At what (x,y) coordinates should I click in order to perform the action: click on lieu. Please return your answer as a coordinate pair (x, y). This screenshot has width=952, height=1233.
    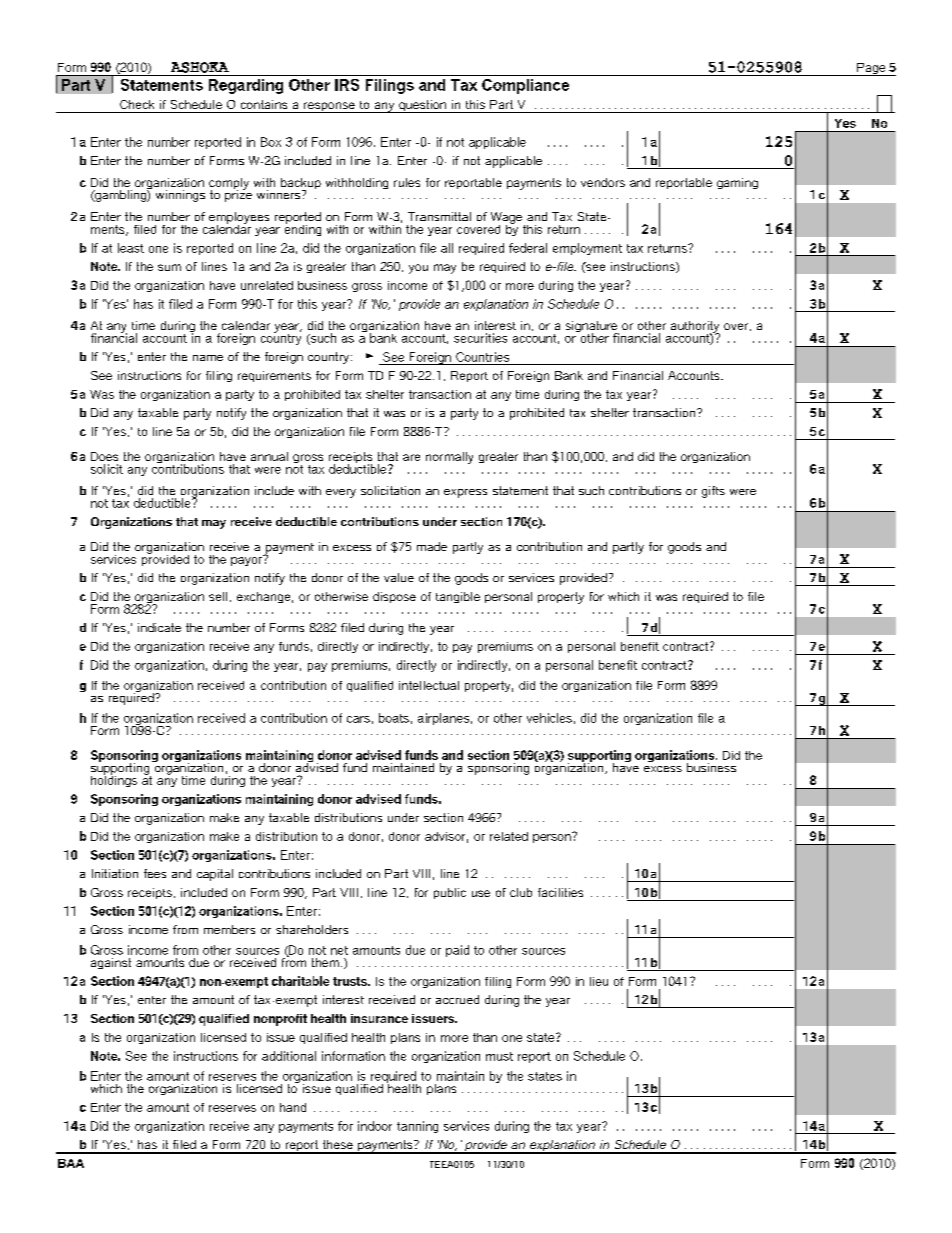
    Looking at the image, I should click on (599, 981).
